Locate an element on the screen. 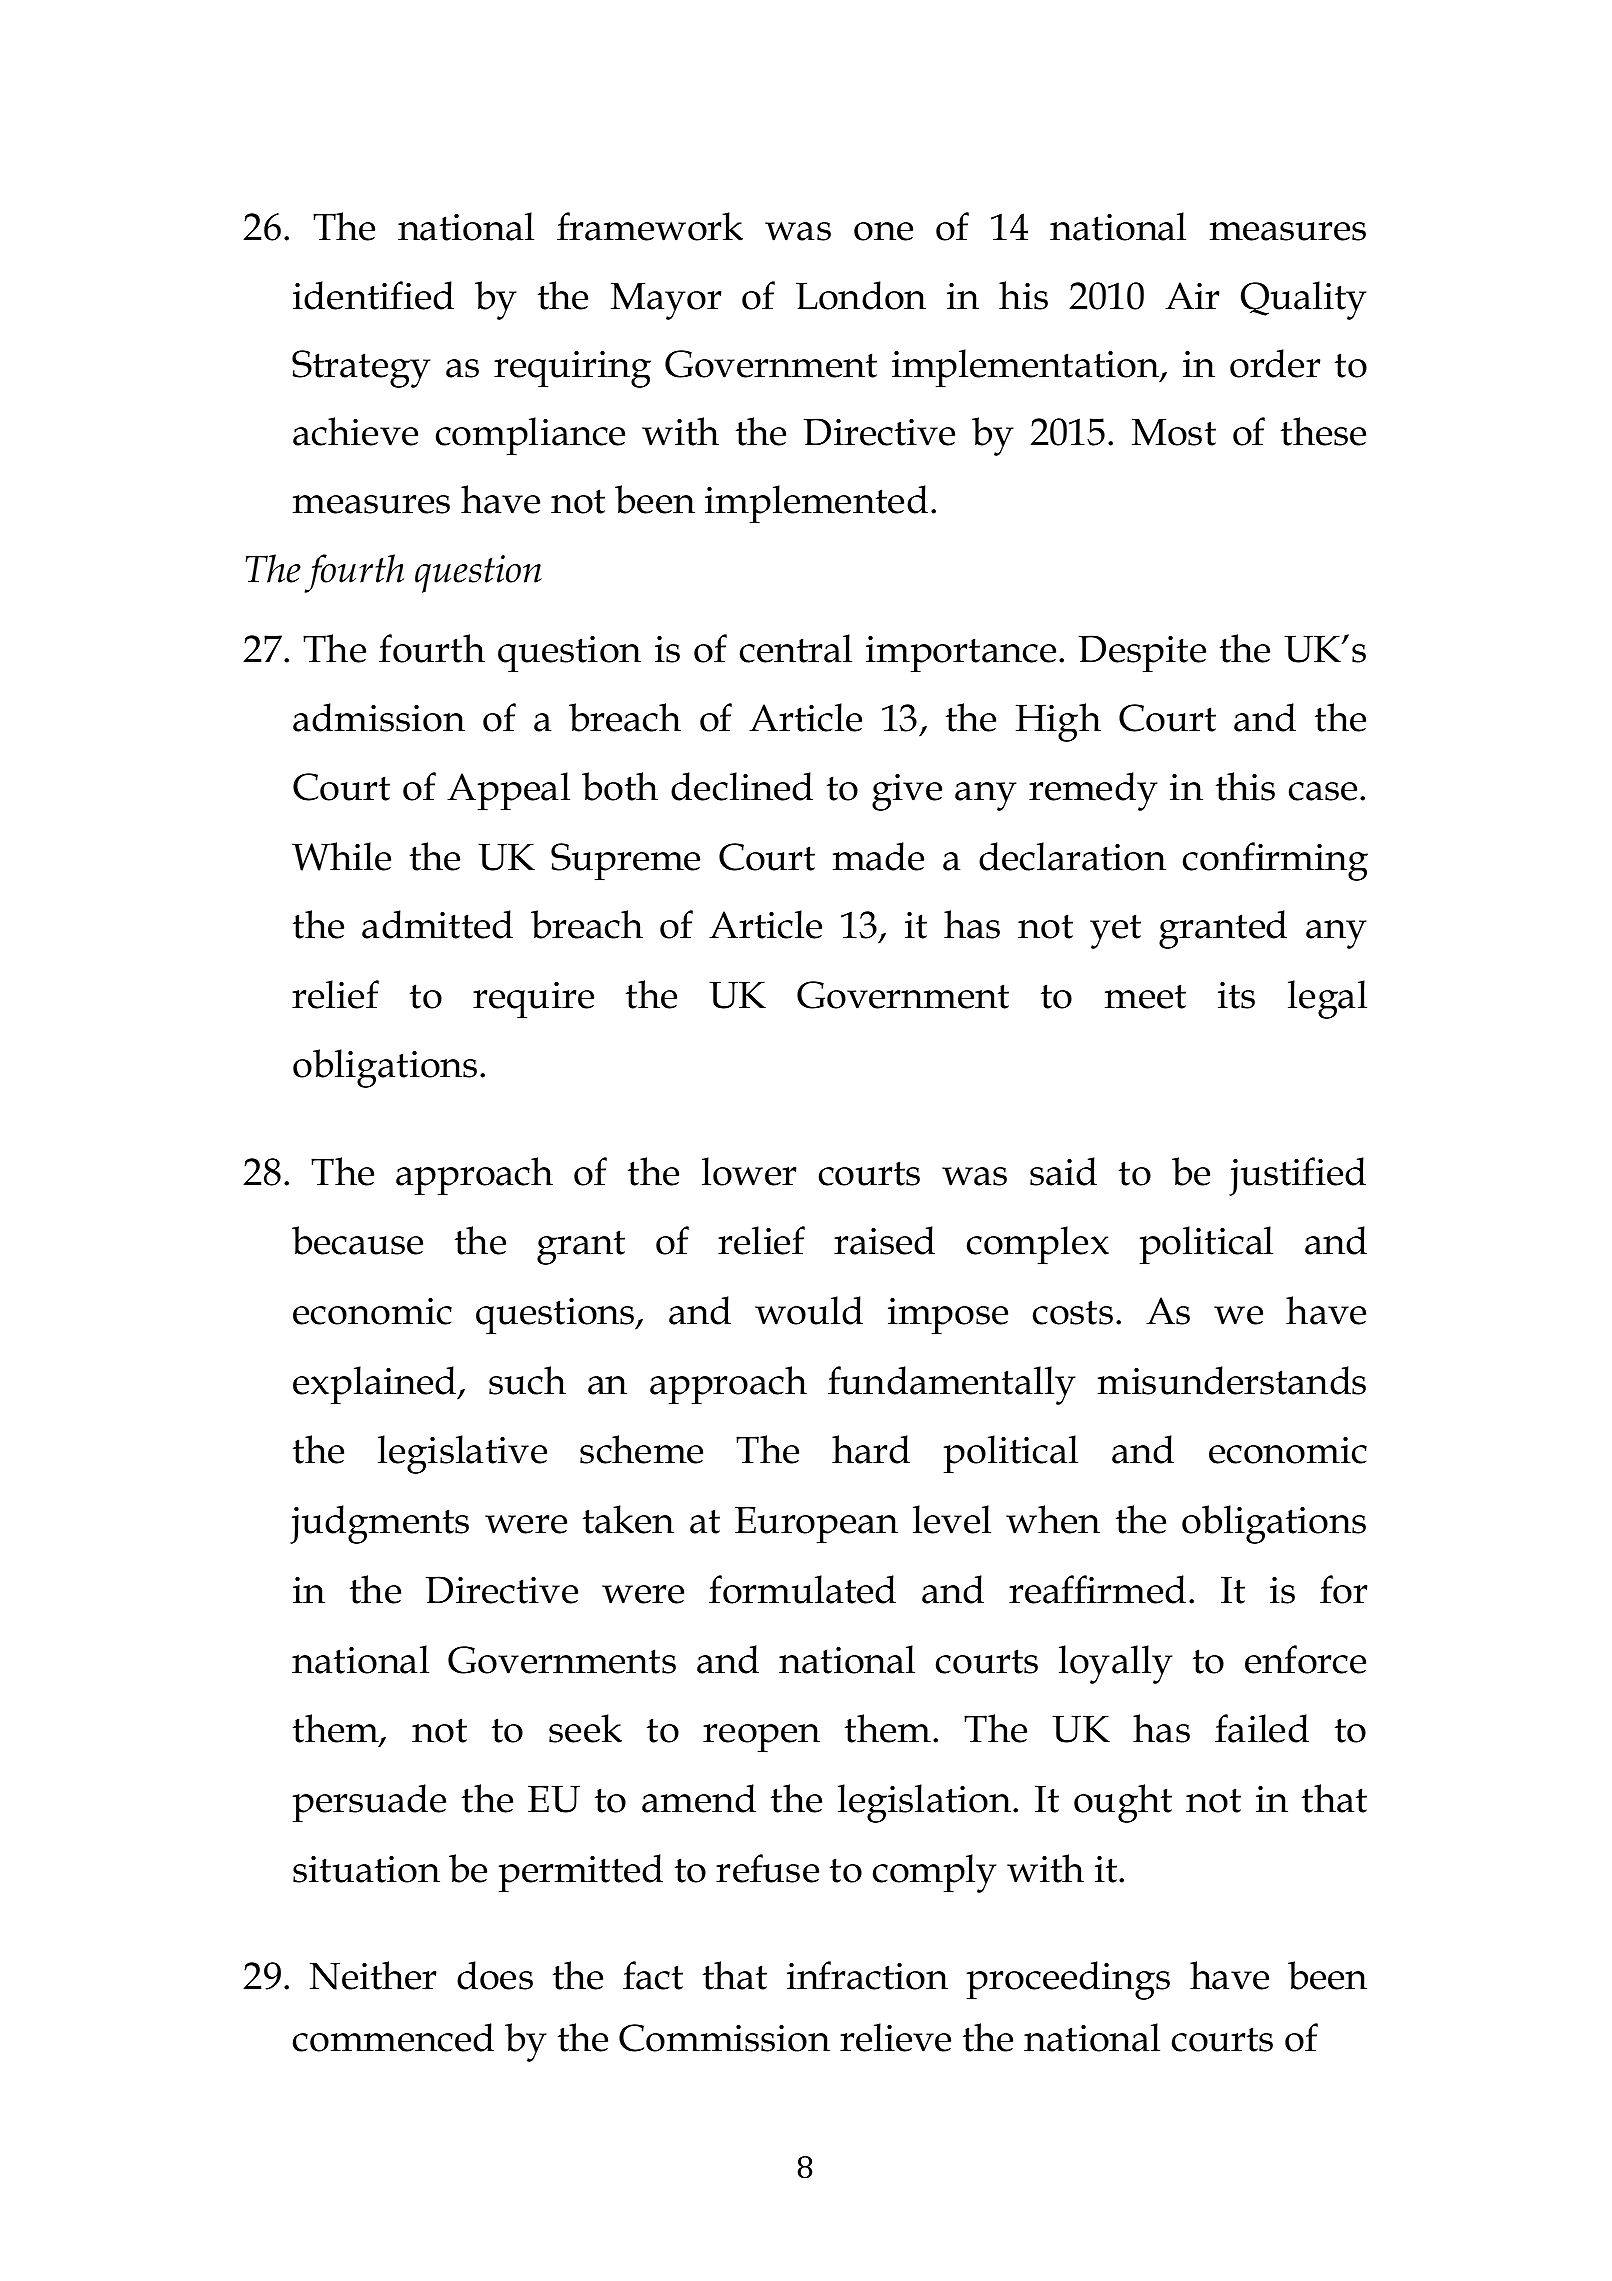 The width and height of the screenshot is (1612, 2281). does is located at coordinates (495, 1975).
